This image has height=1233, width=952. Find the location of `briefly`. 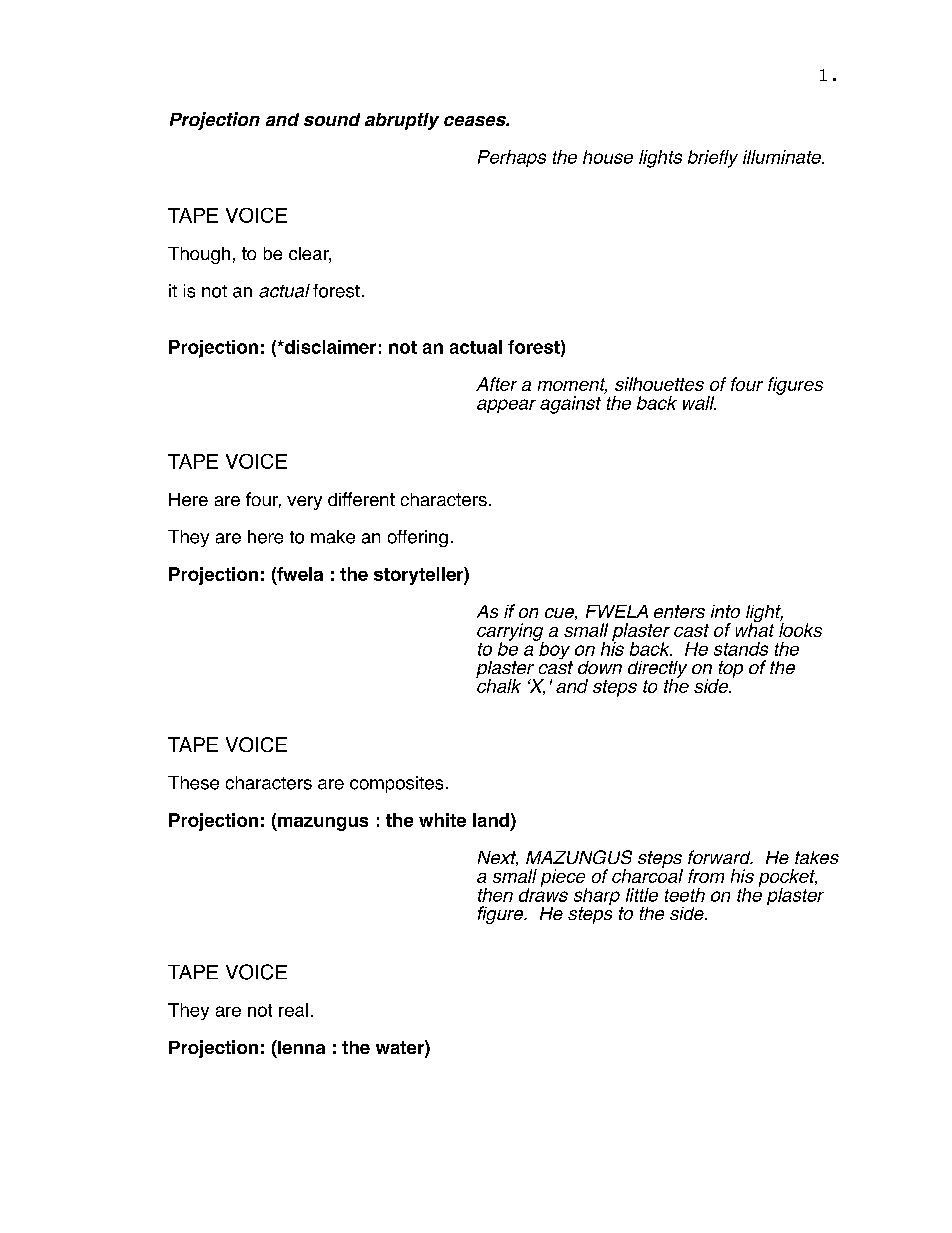

briefly is located at coordinates (713, 159).
